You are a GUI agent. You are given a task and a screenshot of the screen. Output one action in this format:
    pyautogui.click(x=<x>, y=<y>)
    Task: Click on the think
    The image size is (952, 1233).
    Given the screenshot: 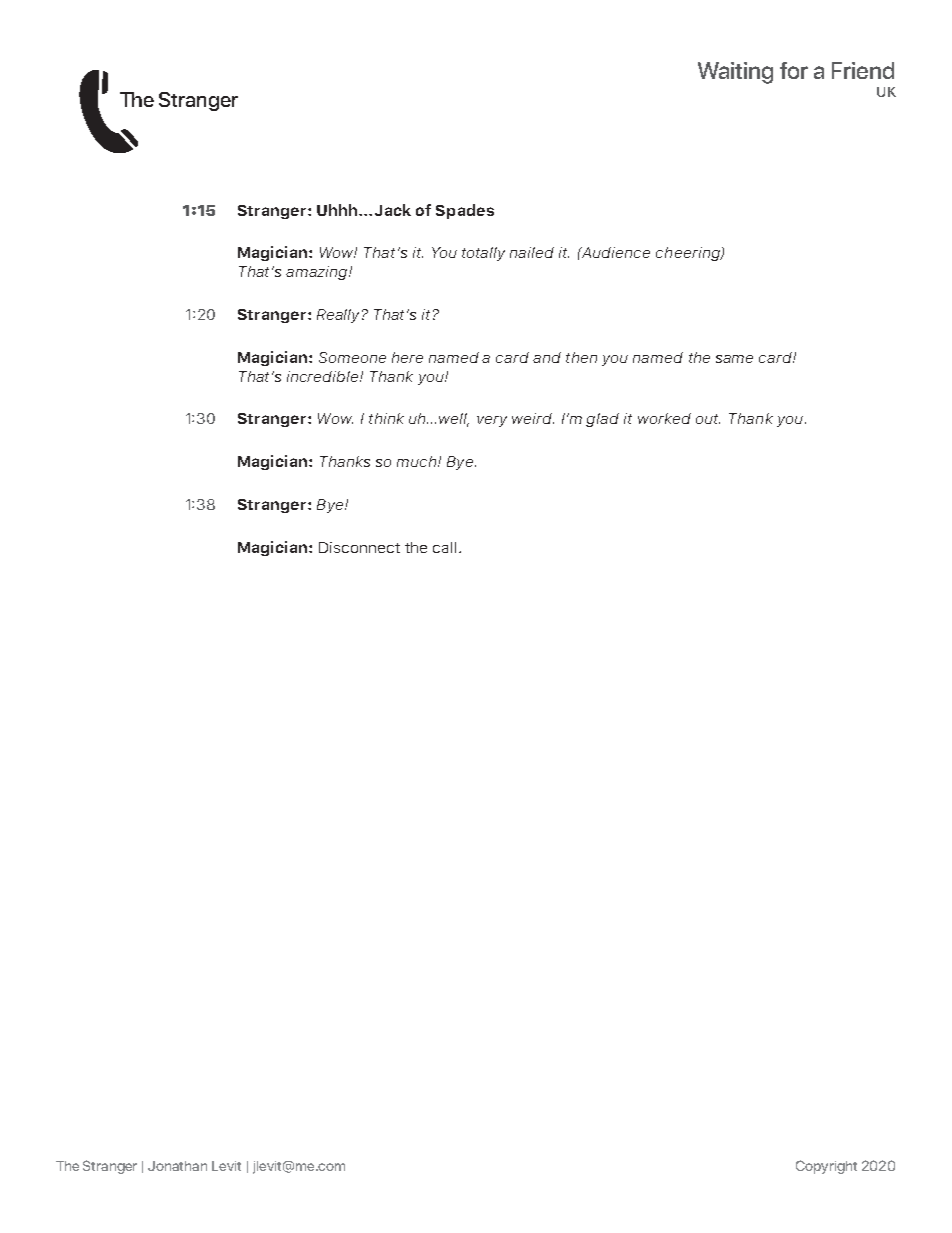 What is the action you would take?
    pyautogui.click(x=386, y=418)
